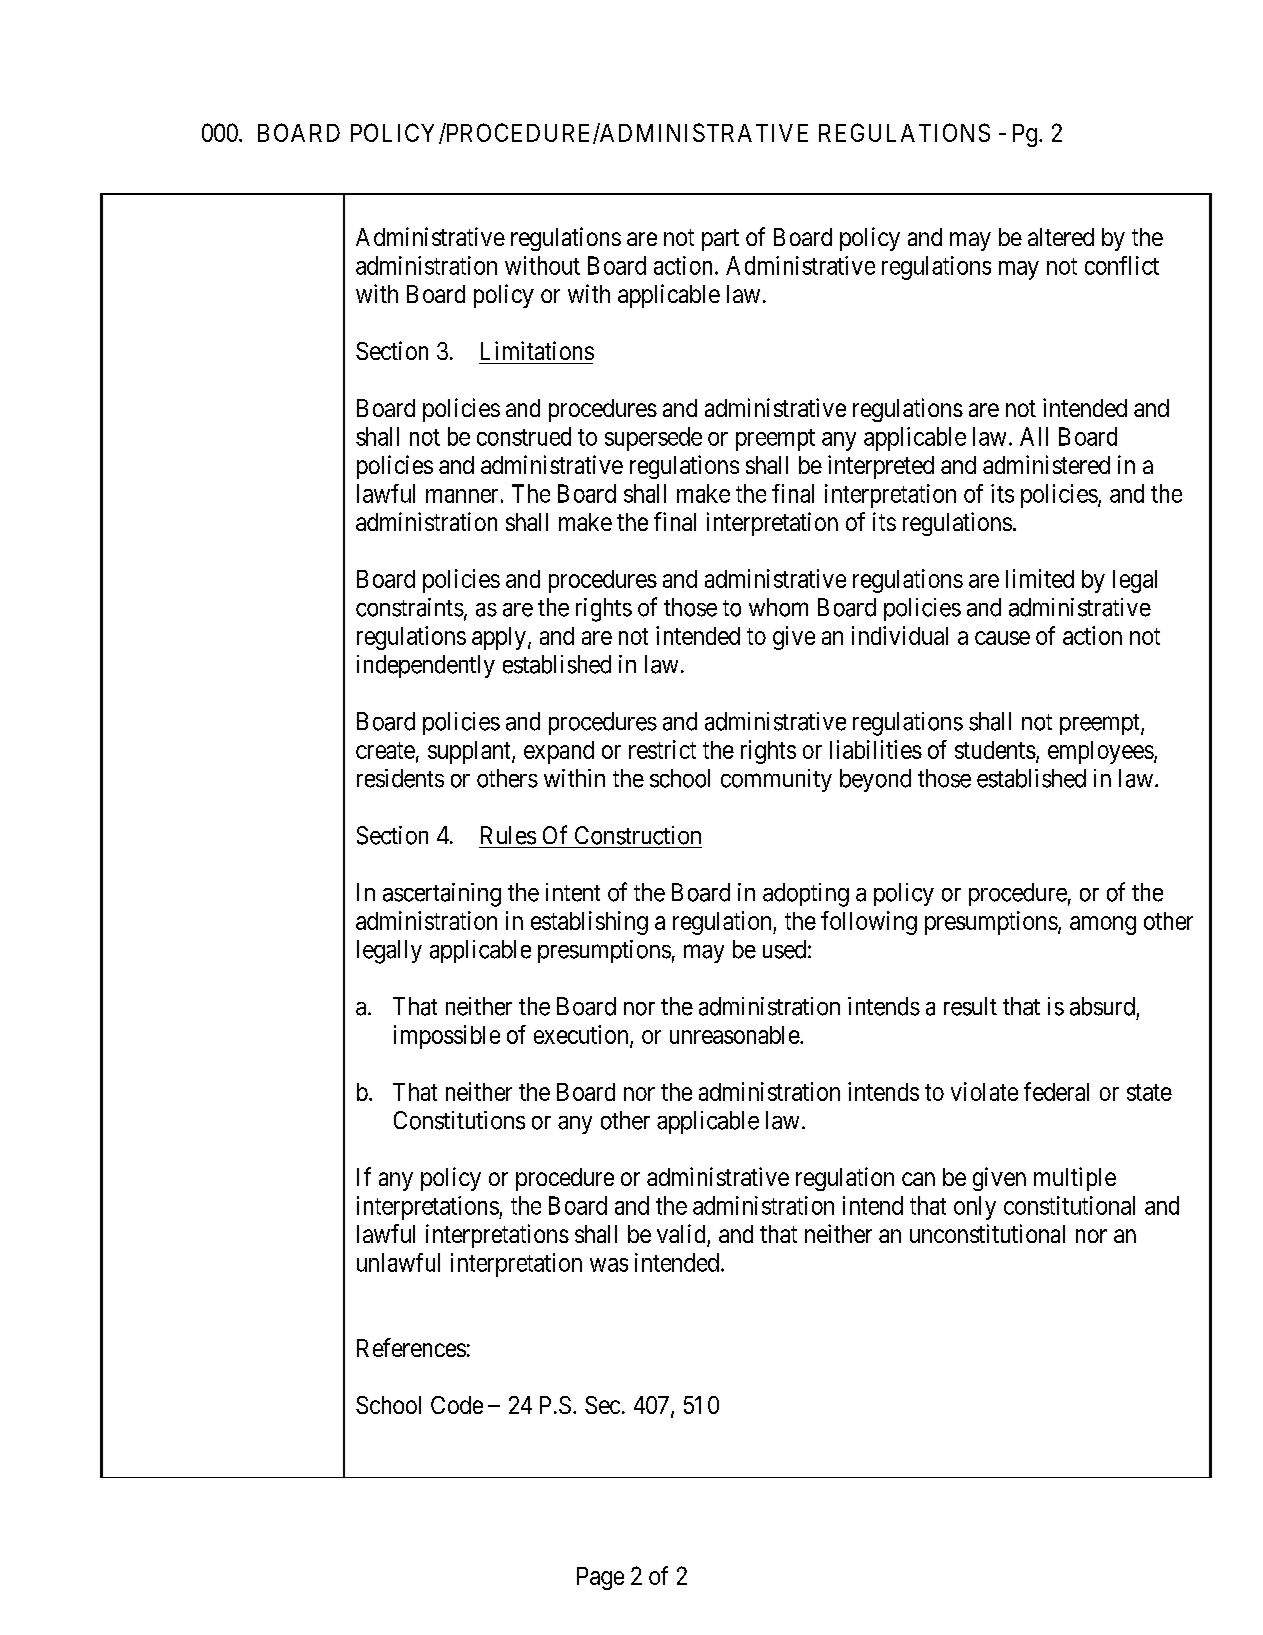 This screenshot has height=1635, width=1263. I want to click on adopting, so click(806, 895).
